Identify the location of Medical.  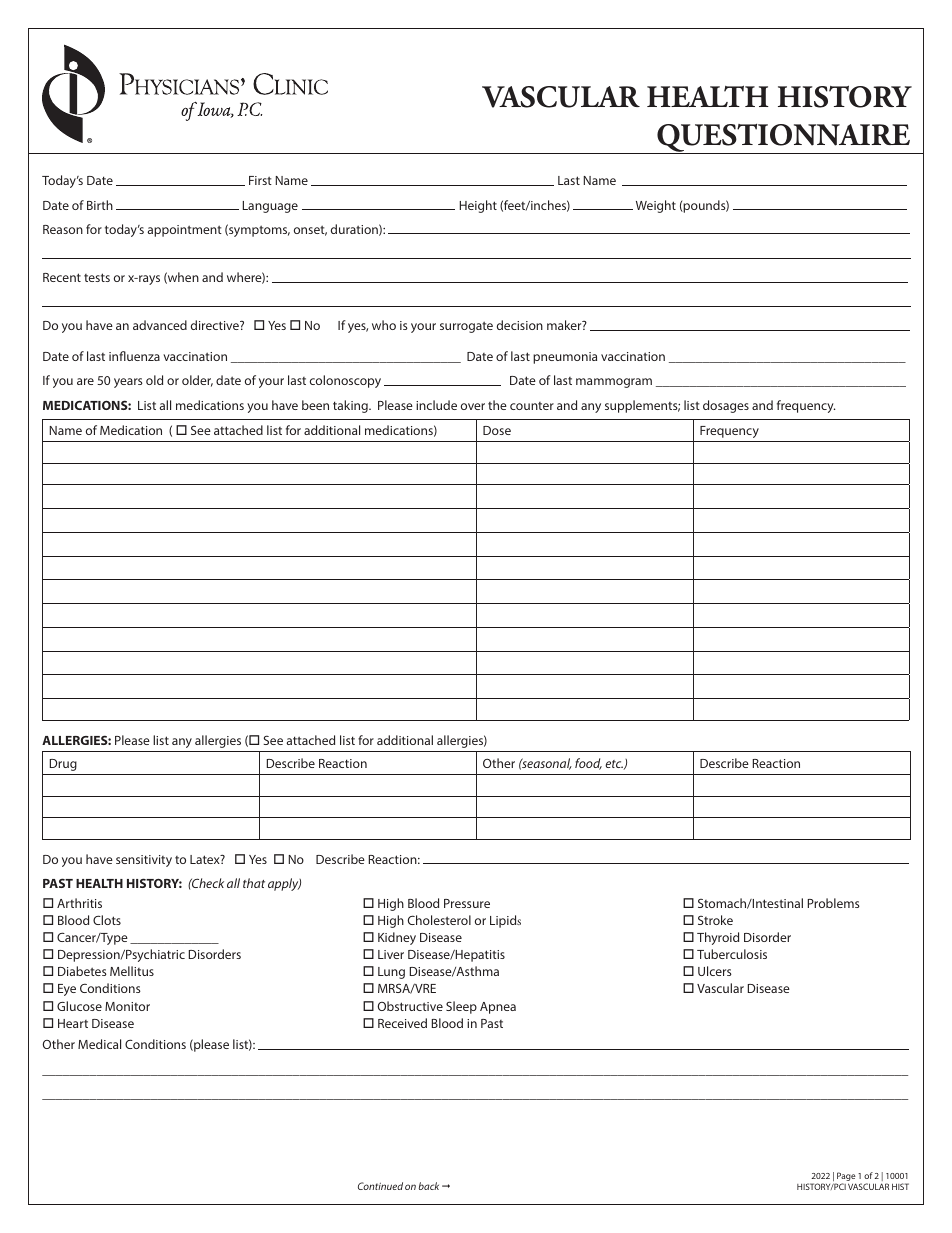
(99, 1044).
